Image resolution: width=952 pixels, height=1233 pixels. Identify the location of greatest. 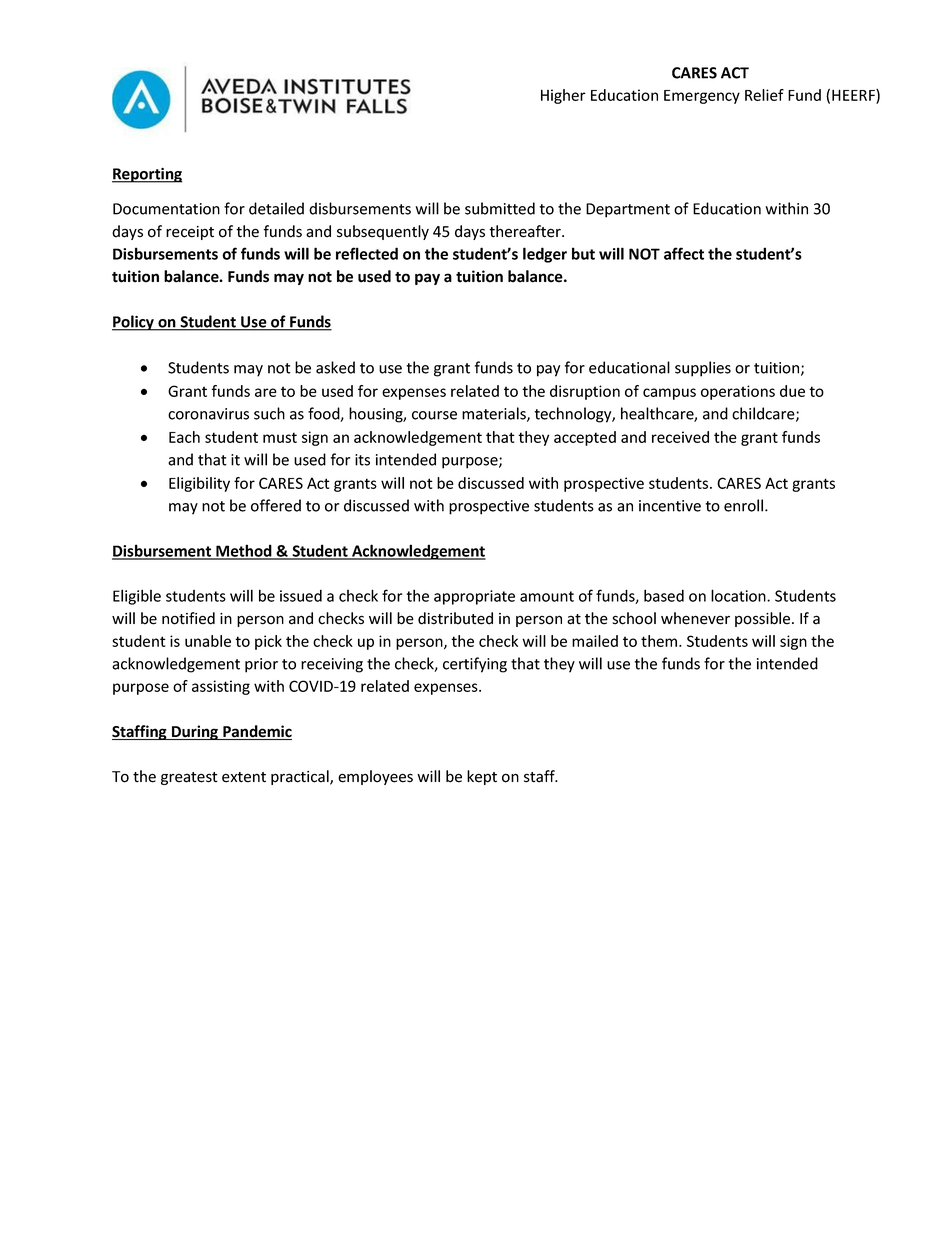
(189, 778).
